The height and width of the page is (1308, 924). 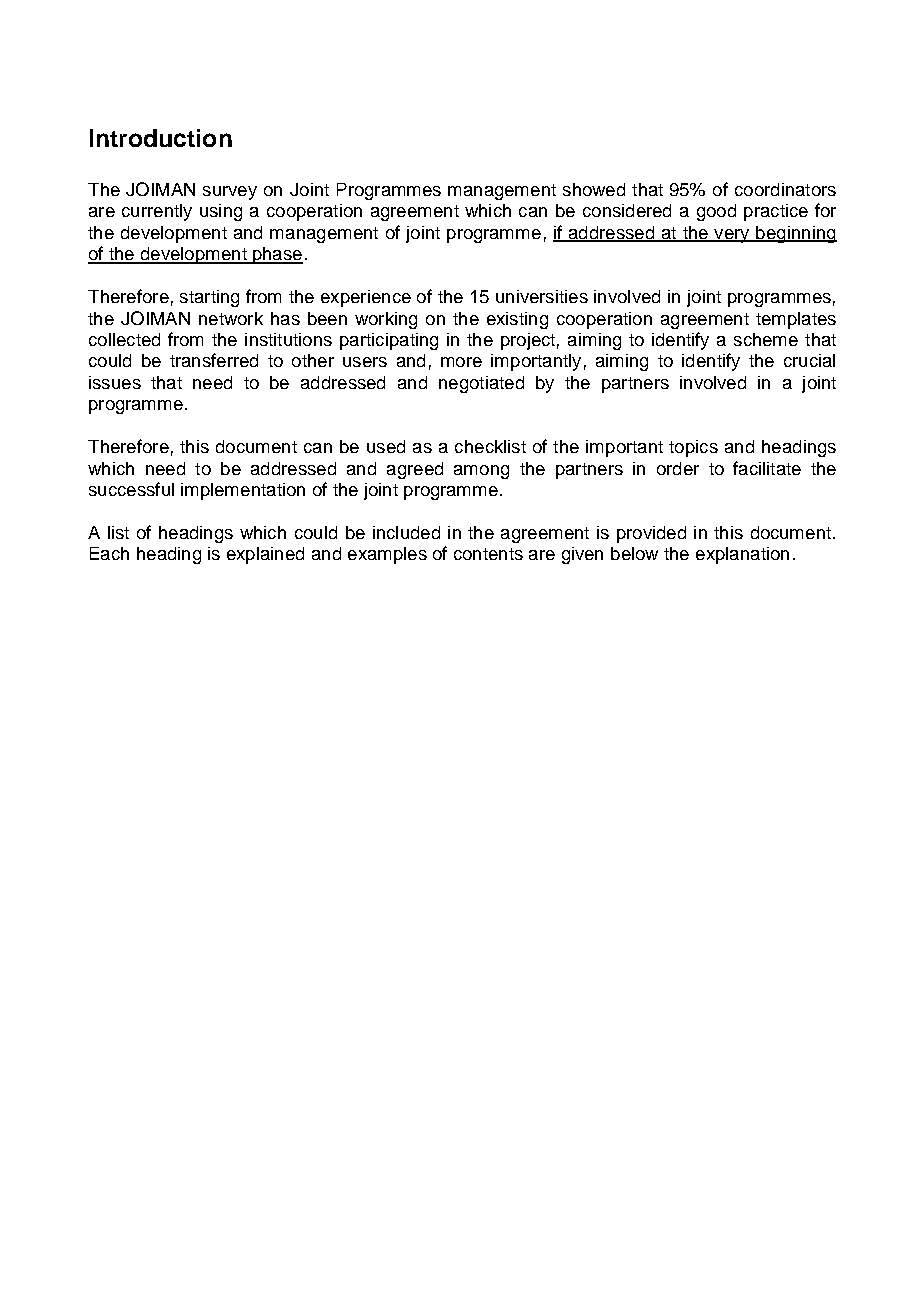 What do you see at coordinates (785, 189) in the page?
I see `coordinators` at bounding box center [785, 189].
